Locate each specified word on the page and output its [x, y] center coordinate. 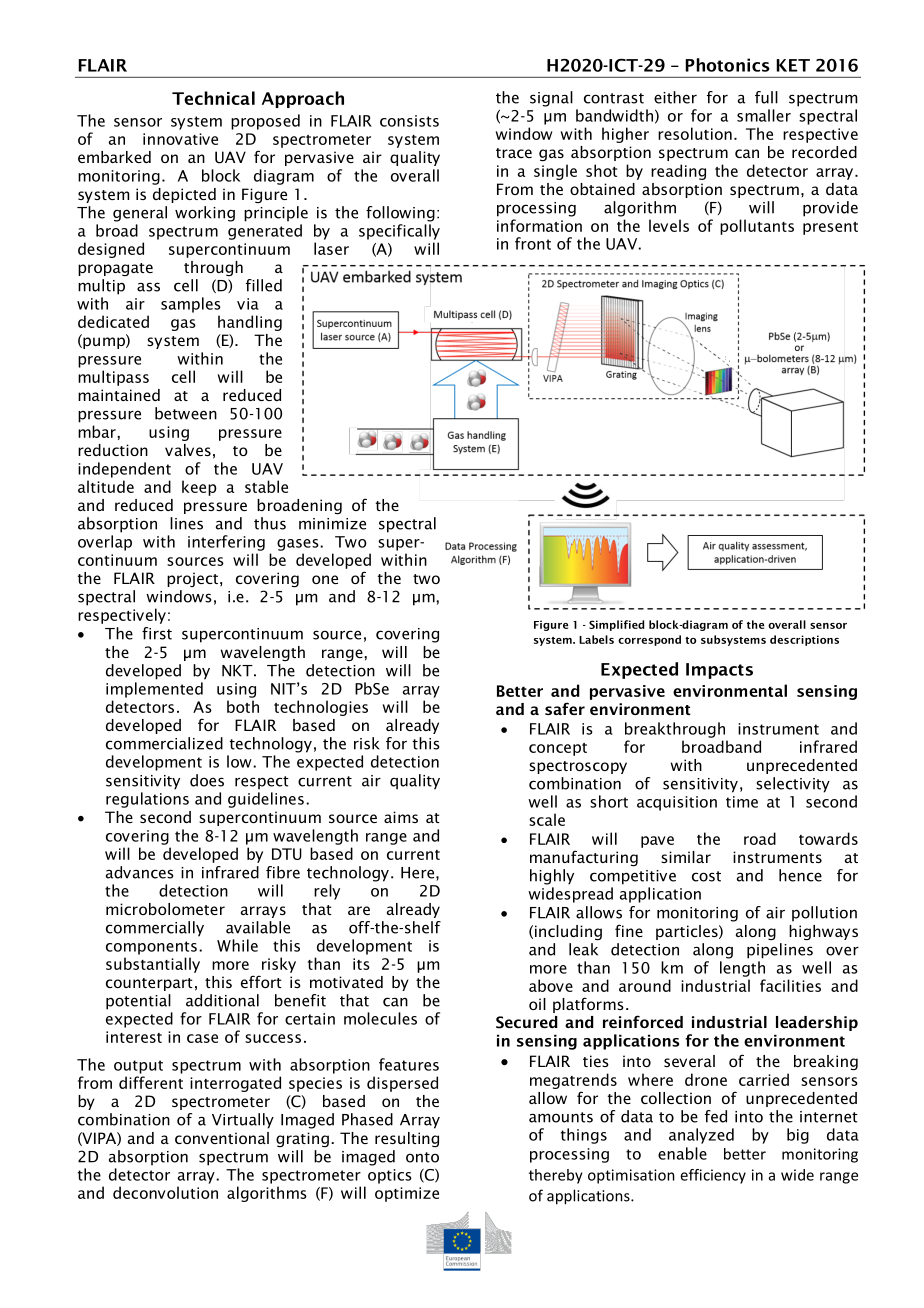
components [151, 948]
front [533, 243]
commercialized [164, 743]
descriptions [804, 640]
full [766, 97]
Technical [213, 98]
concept [558, 749]
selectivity [793, 785]
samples [191, 305]
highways [823, 932]
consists [409, 121]
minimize [332, 524]
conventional [222, 1138]
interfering [226, 543]
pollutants [757, 227]
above [551, 985]
